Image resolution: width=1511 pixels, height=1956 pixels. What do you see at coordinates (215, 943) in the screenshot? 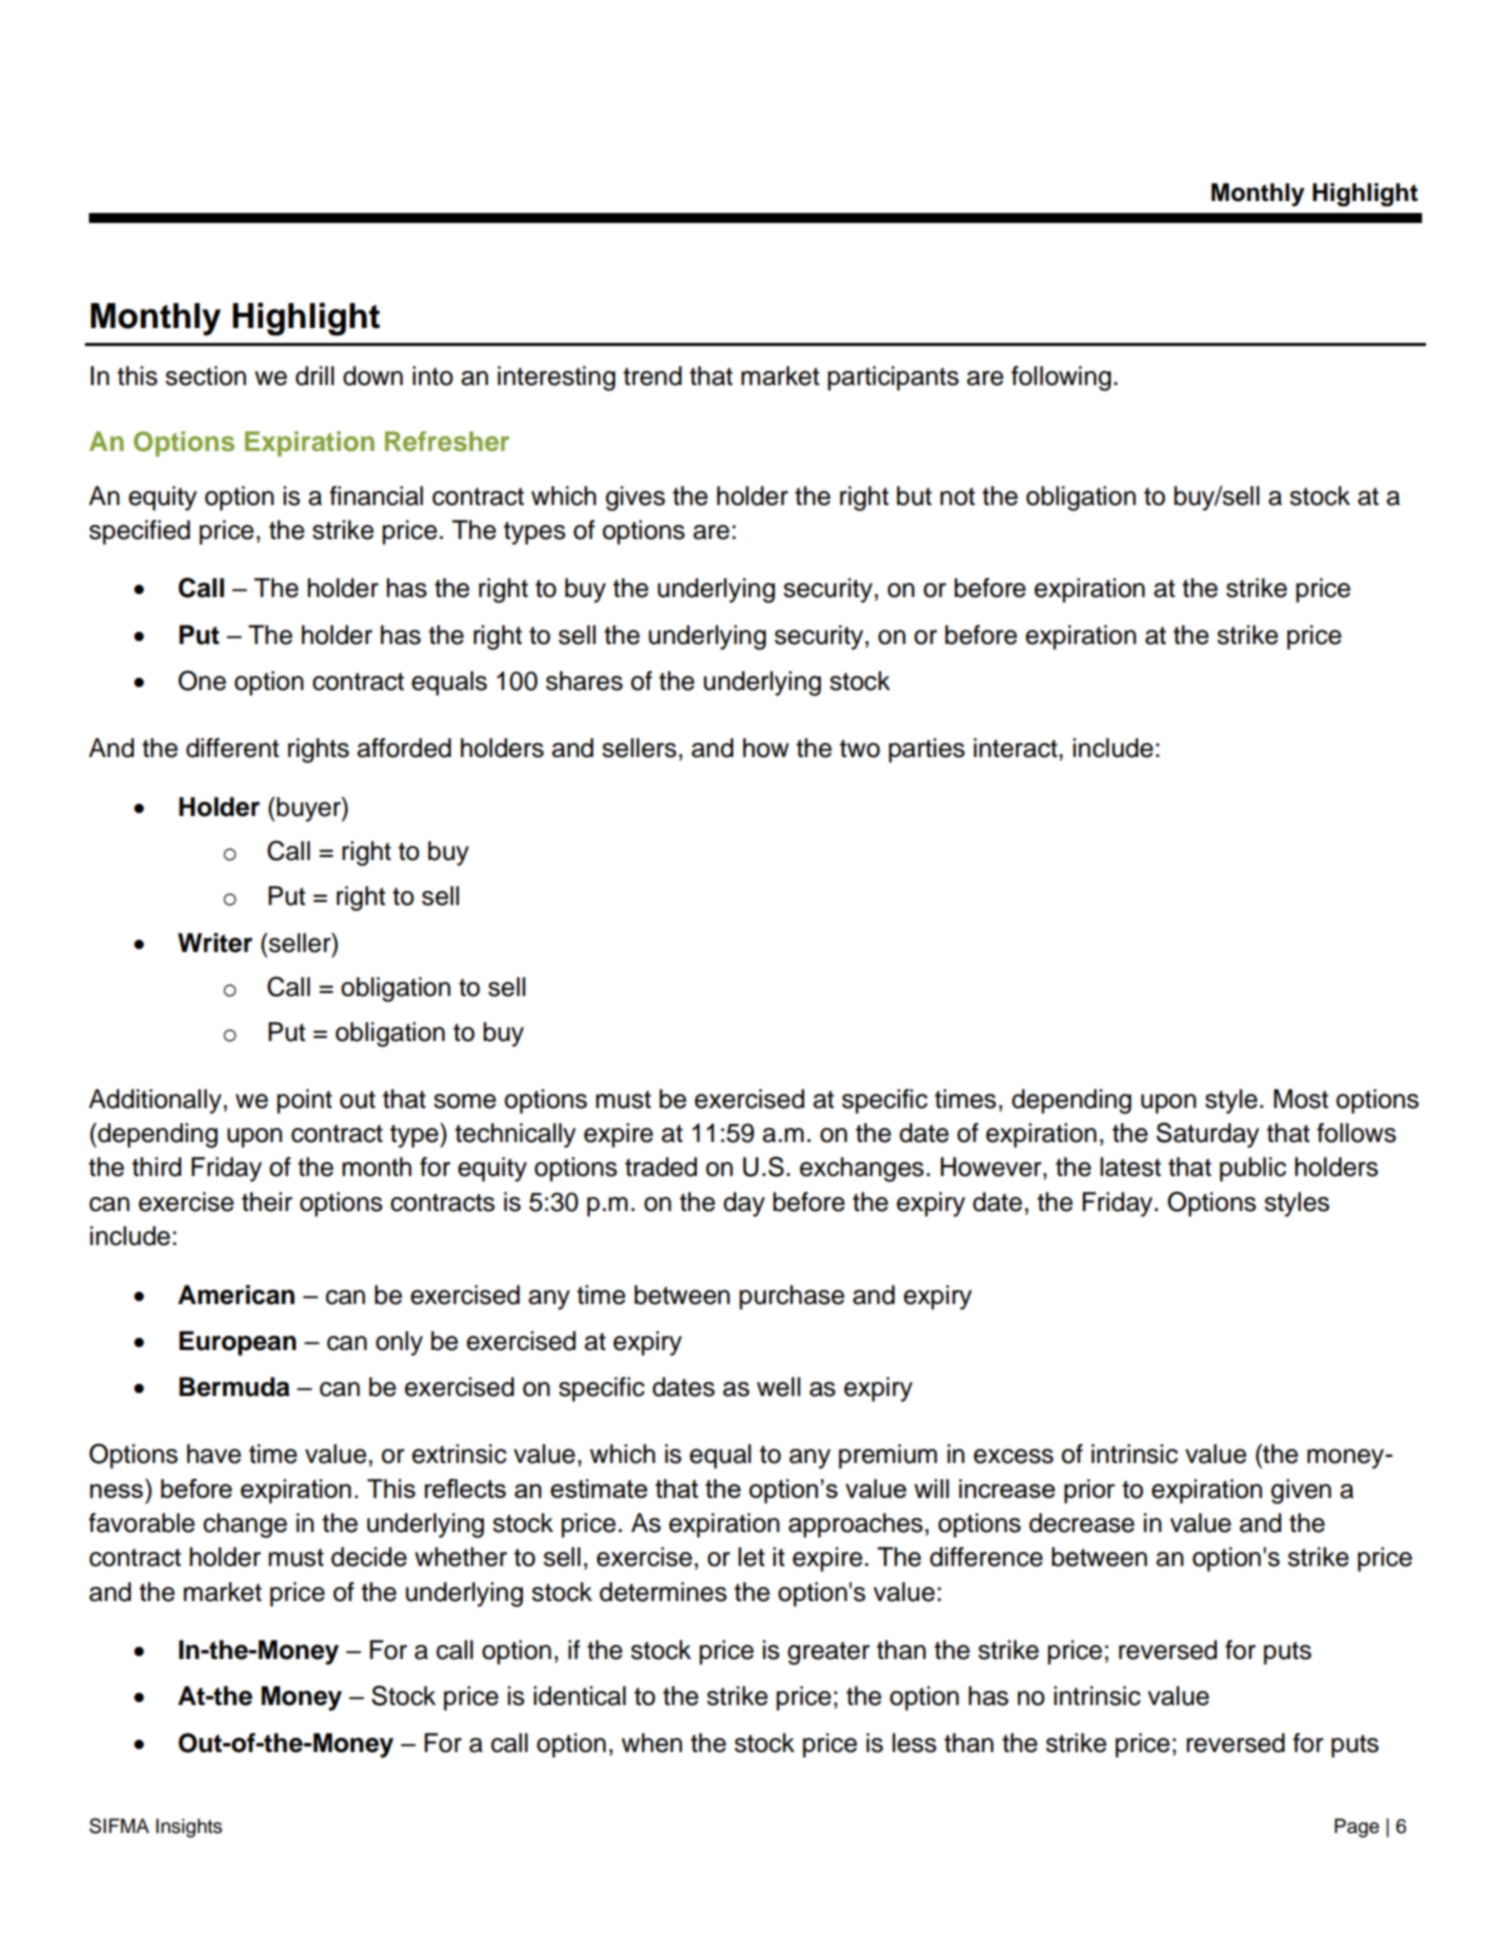
I see `Writer` at bounding box center [215, 943].
